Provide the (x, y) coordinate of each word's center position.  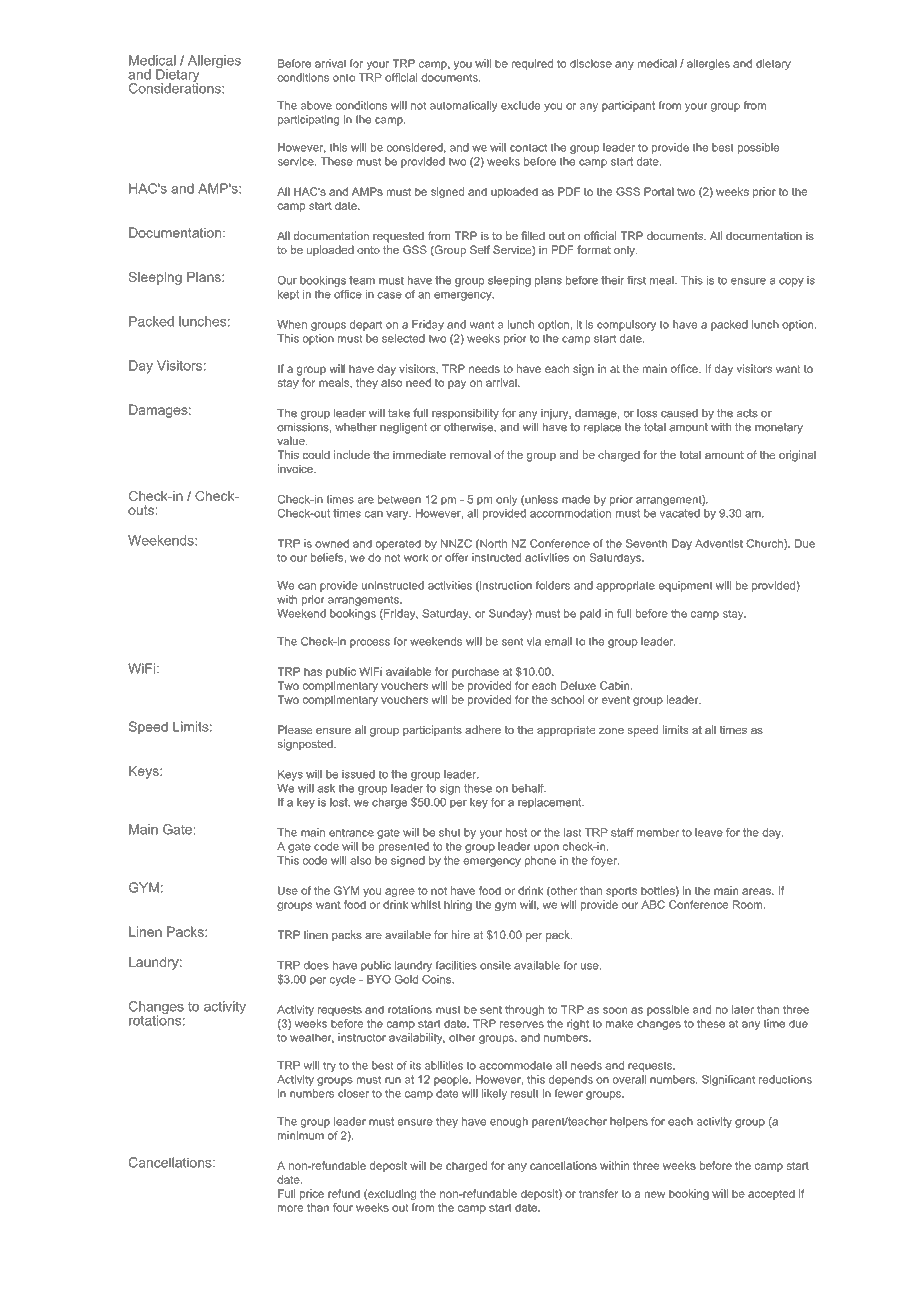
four (343, 1207)
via (534, 641)
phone (540, 861)
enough (509, 1122)
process (370, 643)
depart (366, 325)
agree (400, 892)
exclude (520, 105)
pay (457, 384)
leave (709, 832)
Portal (659, 191)
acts (747, 413)
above (316, 105)
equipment (686, 586)
